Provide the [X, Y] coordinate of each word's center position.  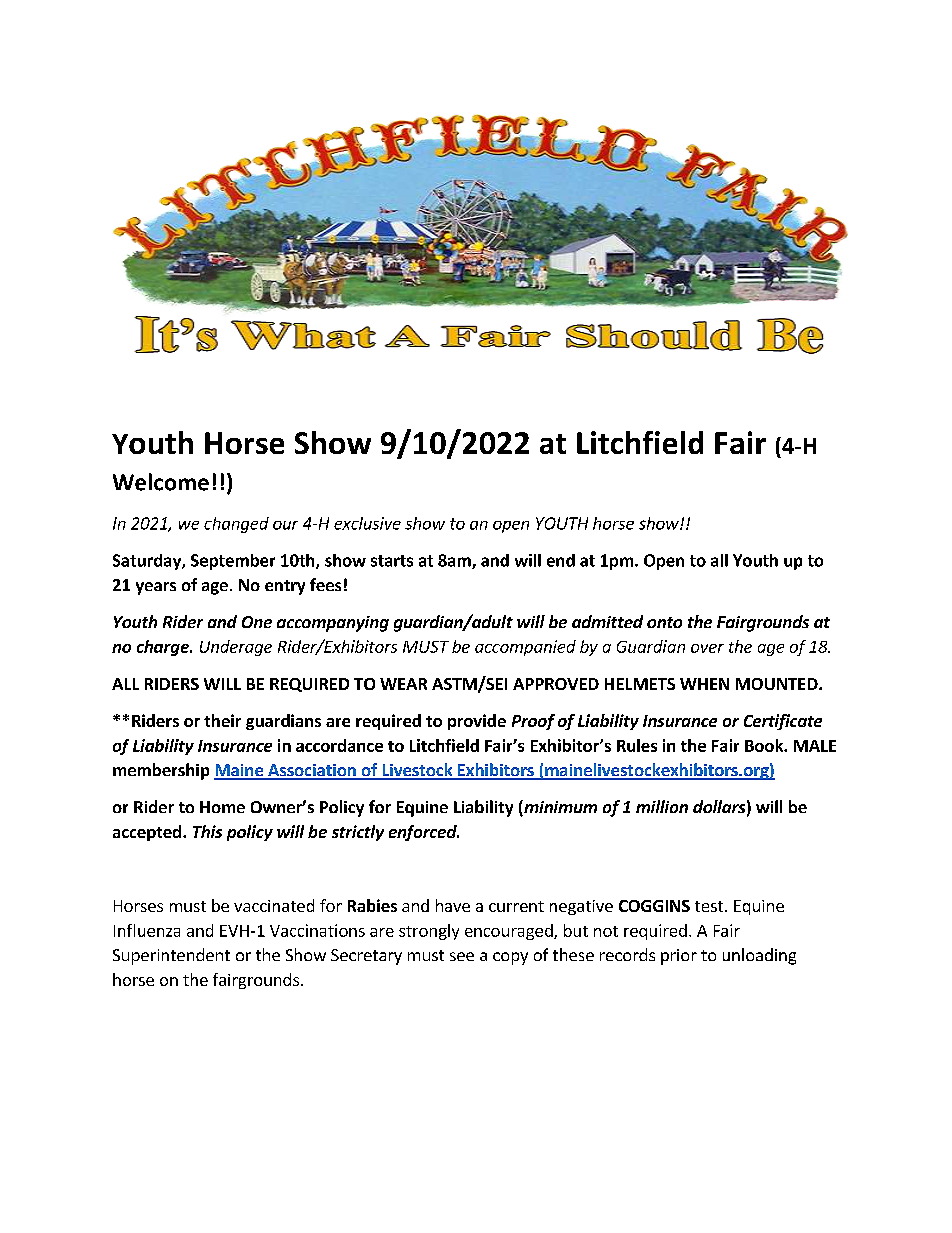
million [662, 806]
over [707, 648]
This [207, 831]
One [257, 622]
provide [477, 722]
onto [664, 622]
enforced [424, 833]
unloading [759, 956]
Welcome [161, 482]
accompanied [525, 648]
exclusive [367, 523]
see [462, 956]
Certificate [783, 722]
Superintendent [171, 956]
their [222, 720]
